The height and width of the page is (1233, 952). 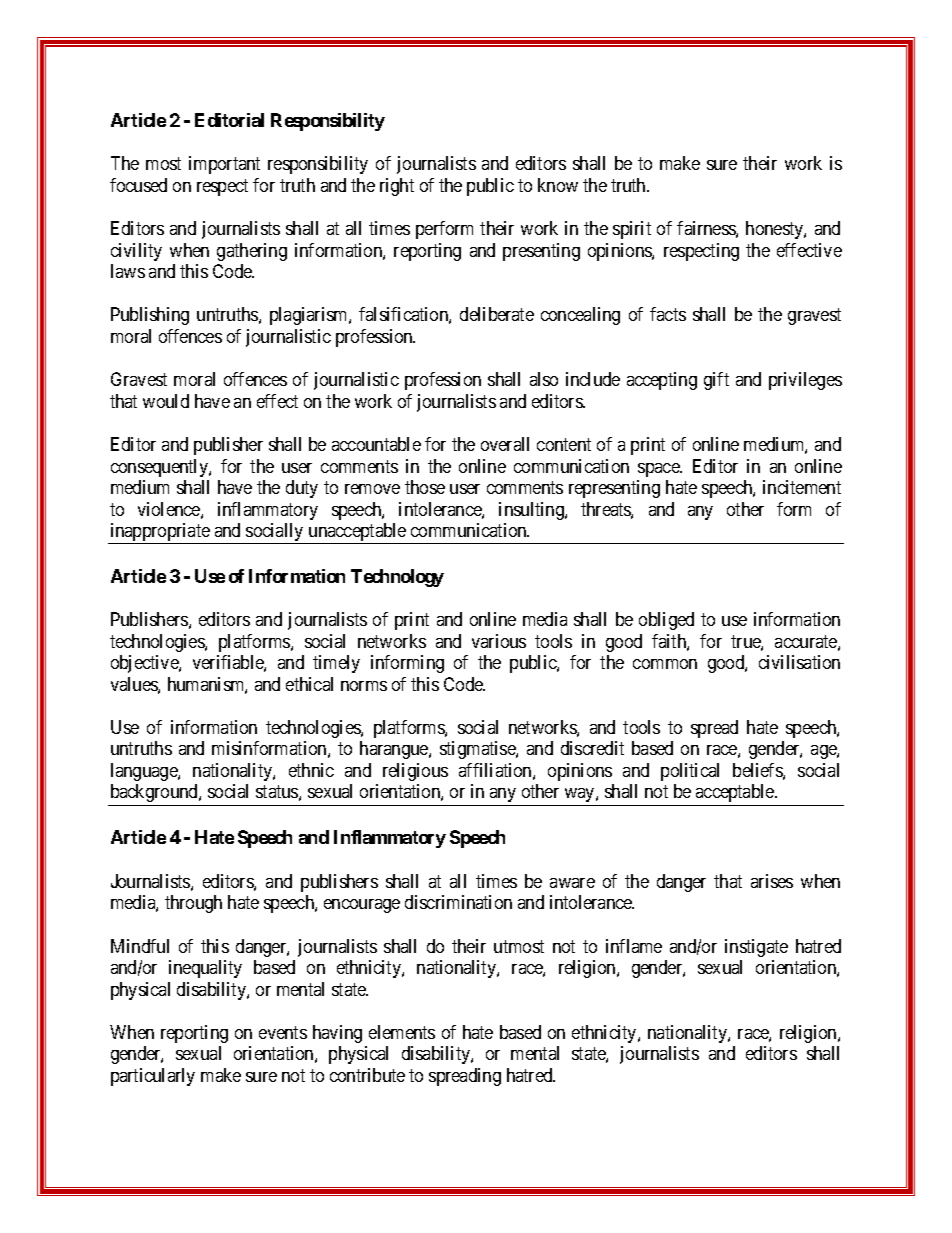 What do you see at coordinates (458, 902) in the page?
I see `discrimination` at bounding box center [458, 902].
